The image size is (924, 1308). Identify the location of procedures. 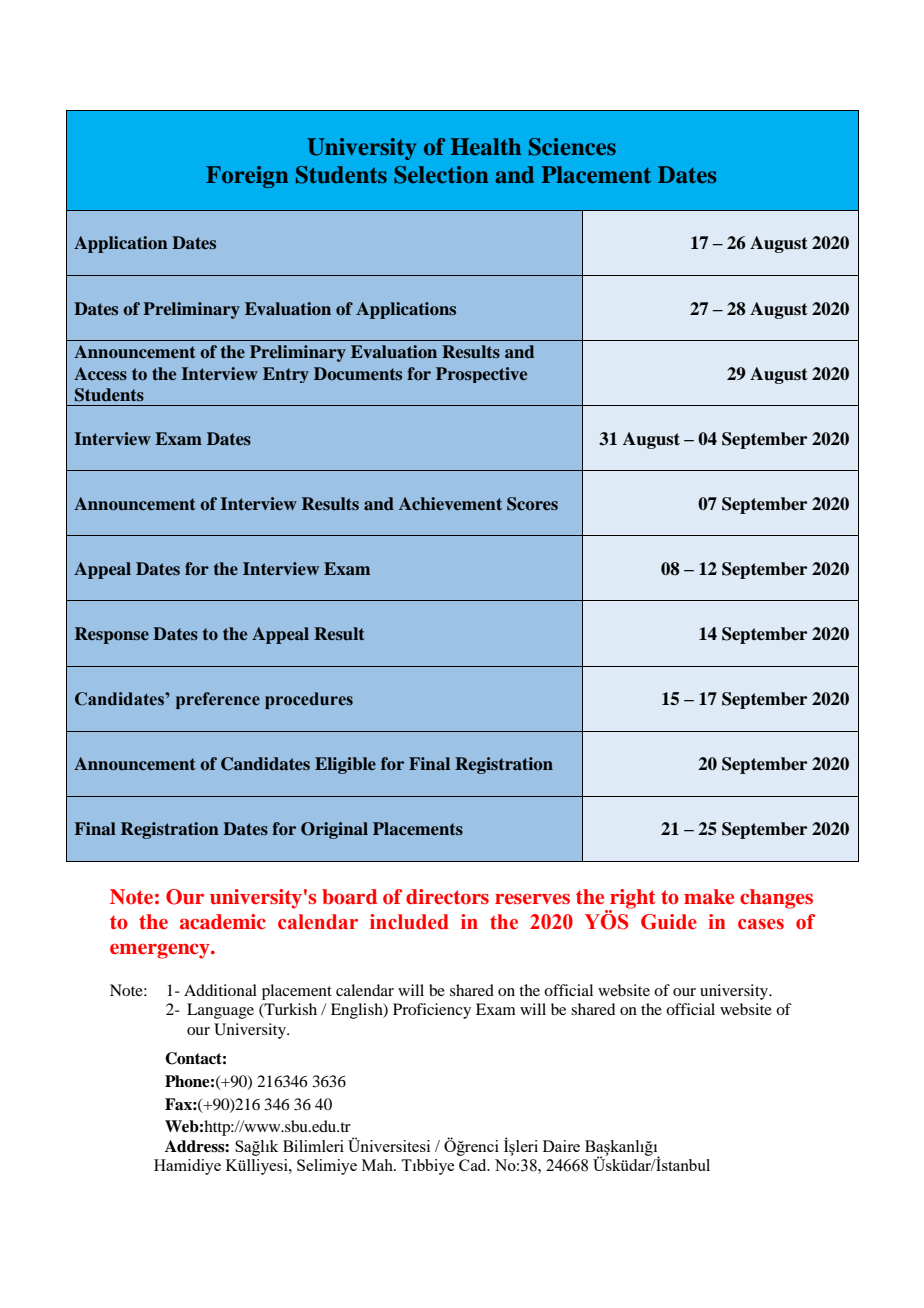
(309, 700).
